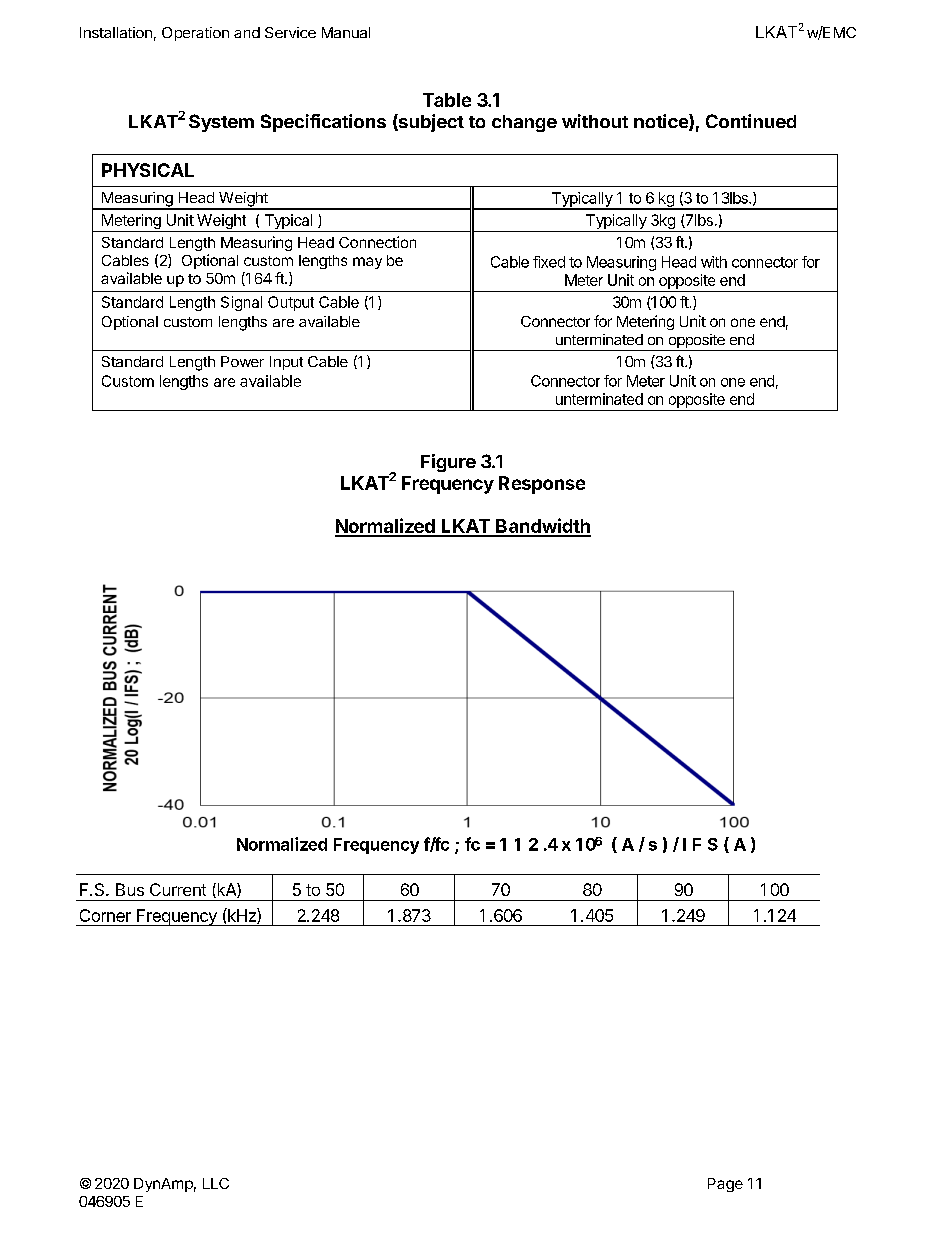 This screenshot has width=952, height=1233. Describe the element at coordinates (178, 889) in the screenshot. I see `Current` at that location.
